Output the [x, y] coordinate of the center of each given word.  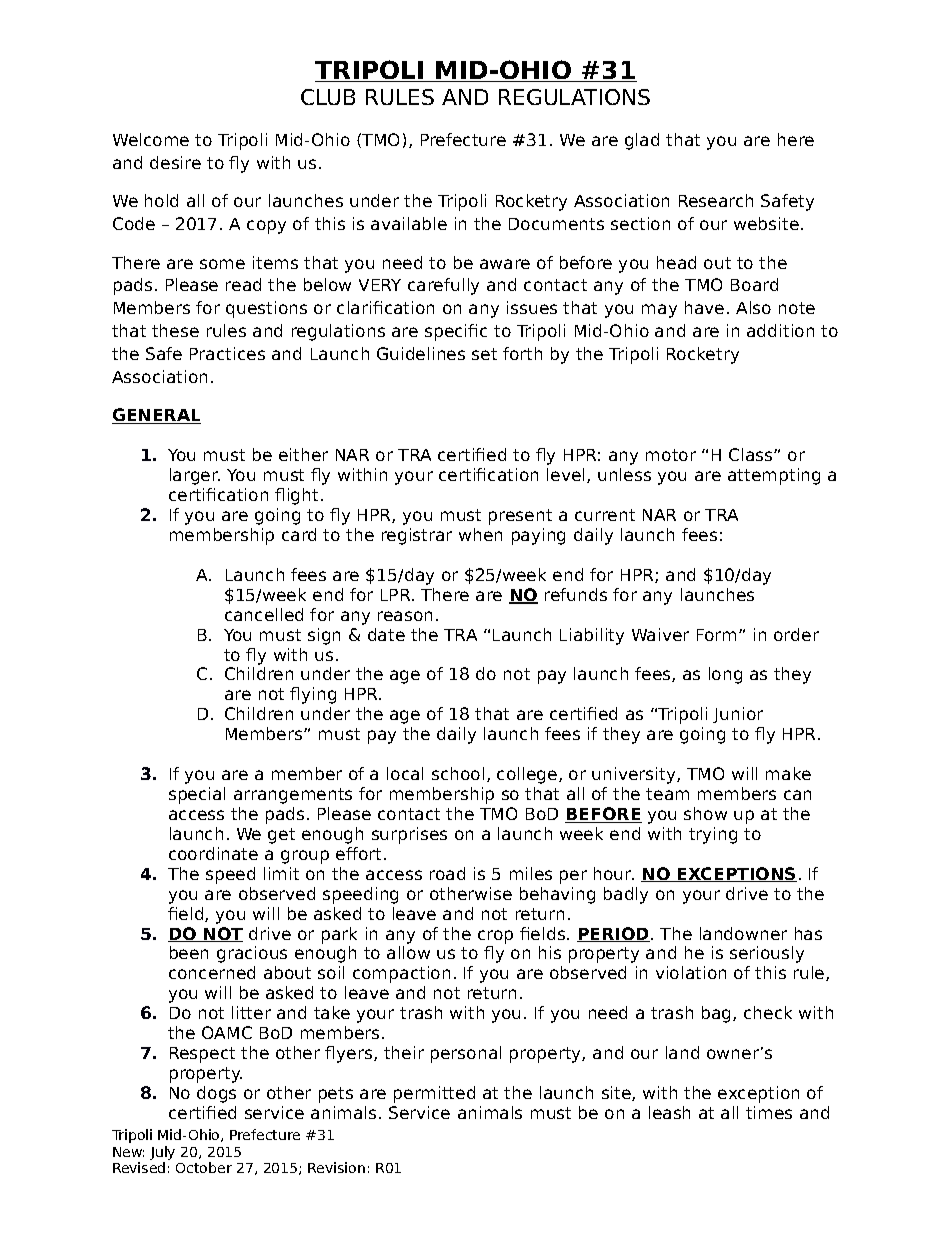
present [520, 517]
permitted [434, 1094]
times [769, 1112]
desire [175, 162]
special [197, 795]
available [409, 223]
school [458, 773]
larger [195, 476]
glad [642, 141]
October [204, 1167]
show [705, 813]
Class [752, 454]
